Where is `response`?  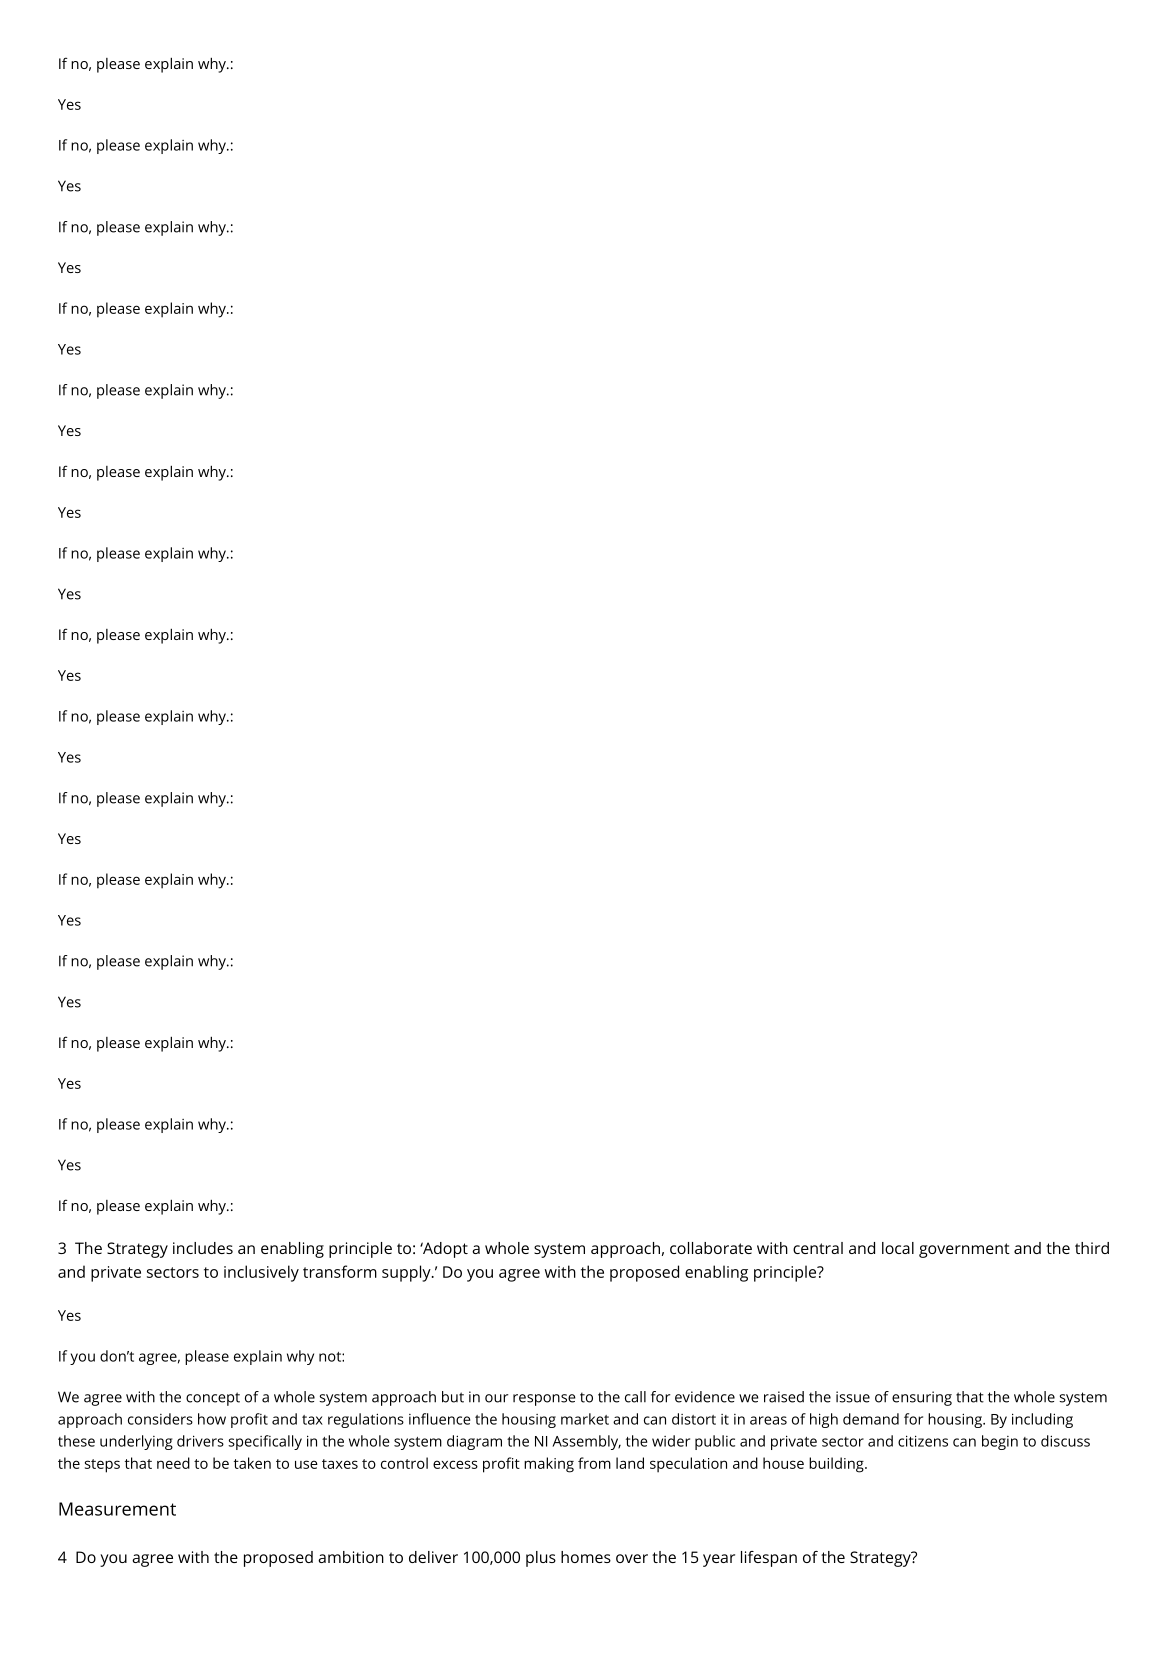 response is located at coordinates (544, 1400).
